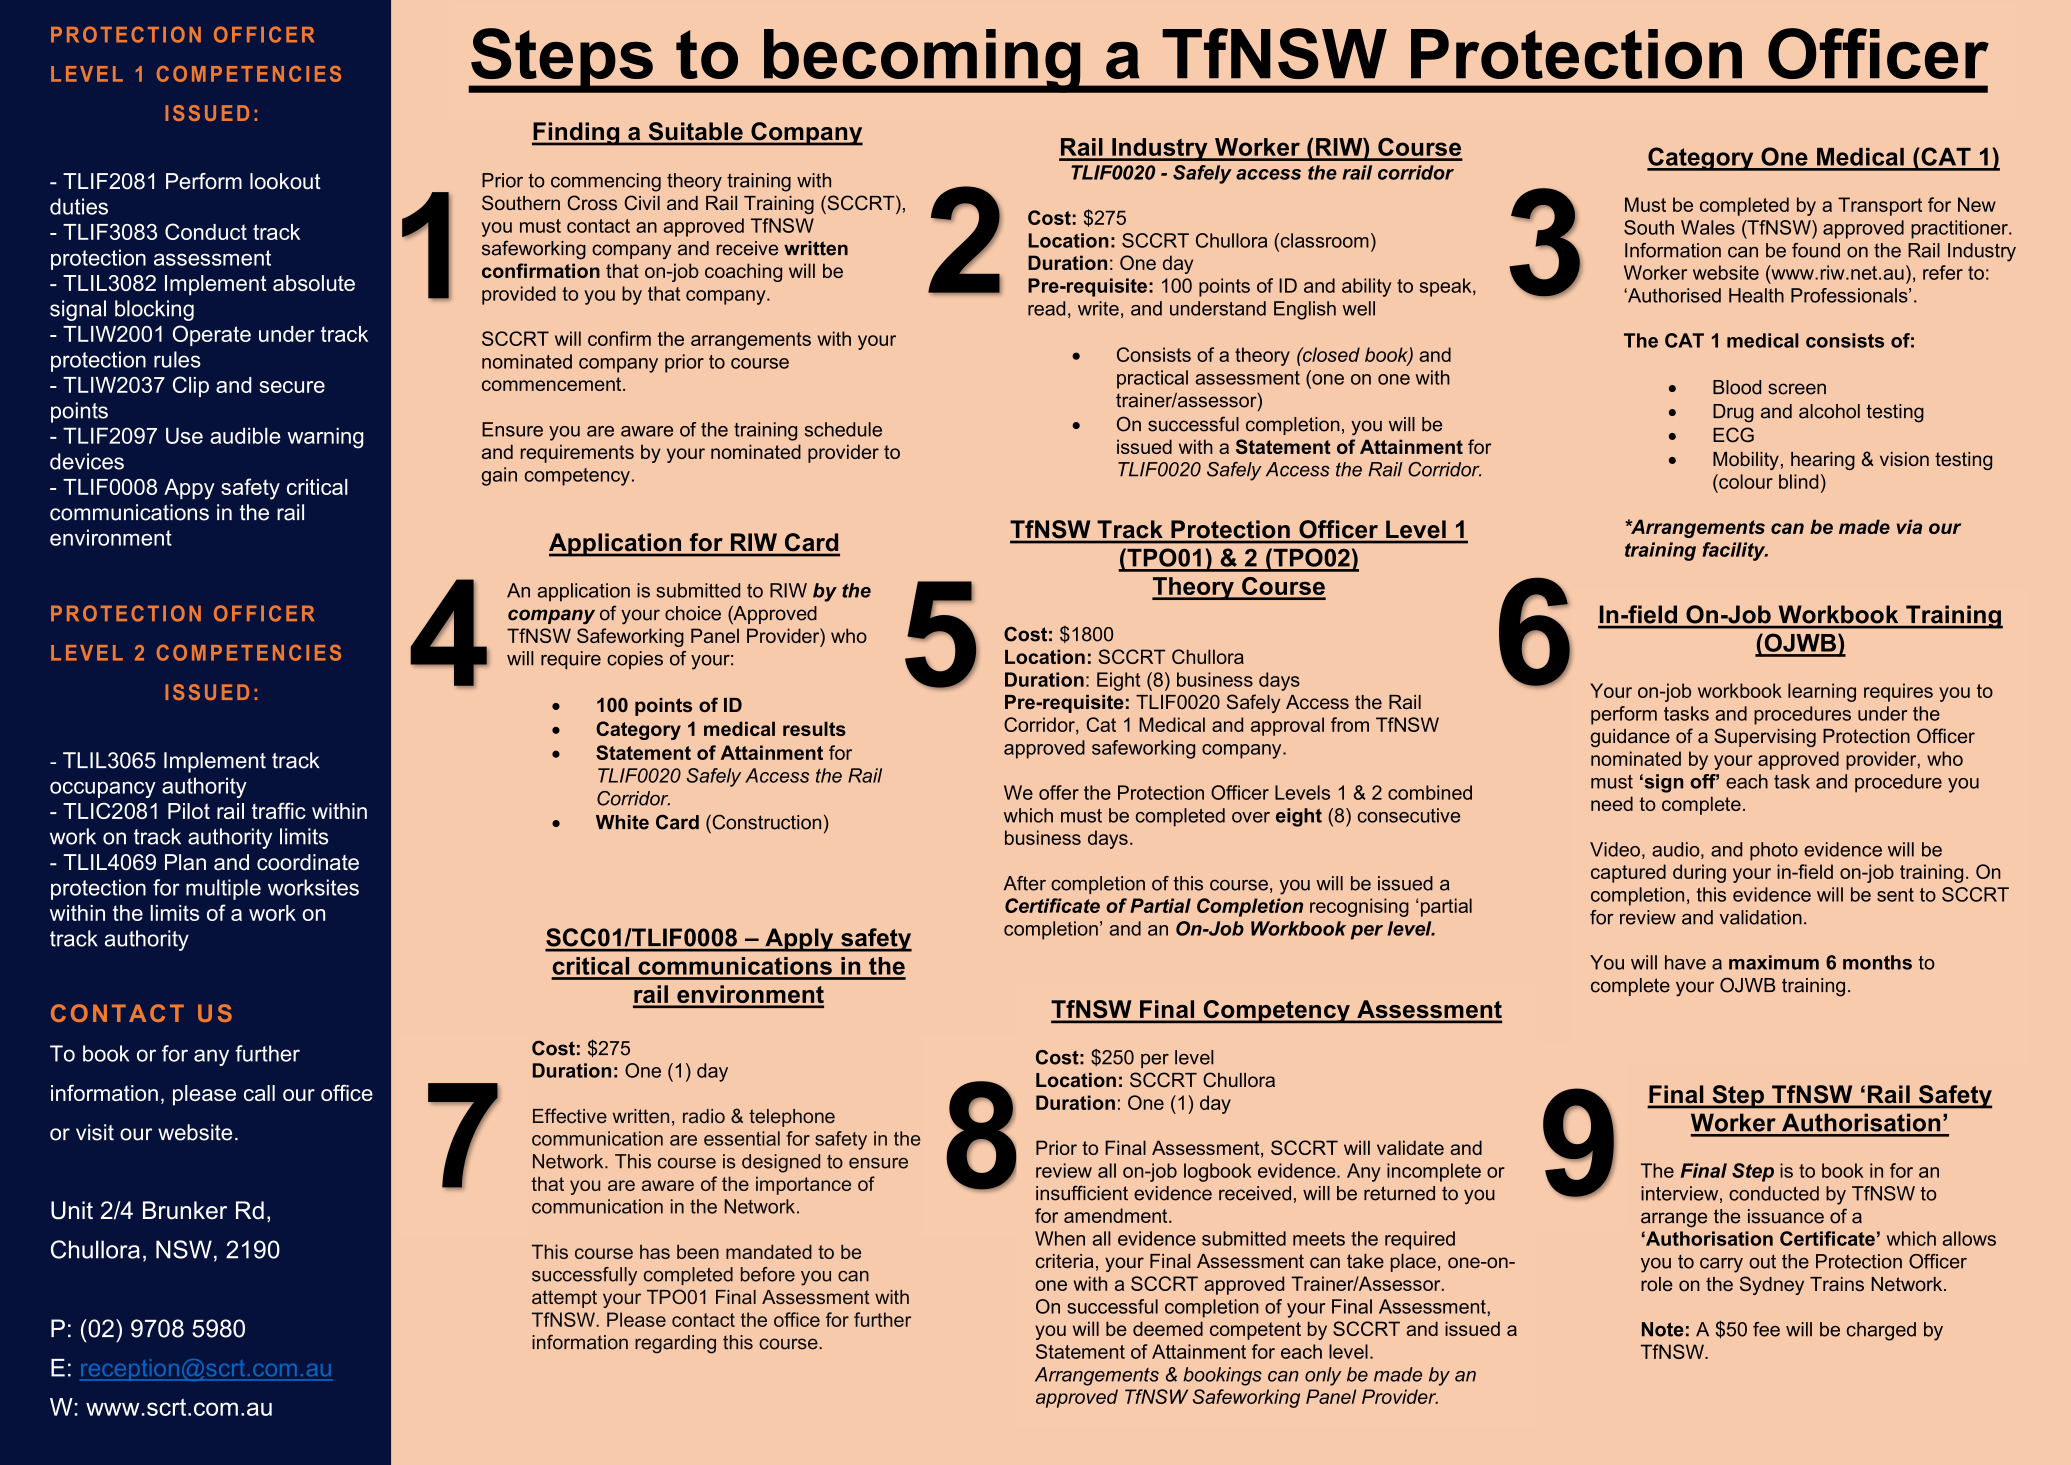  Describe the element at coordinates (564, 1299) in the screenshot. I see `attempt` at that location.
